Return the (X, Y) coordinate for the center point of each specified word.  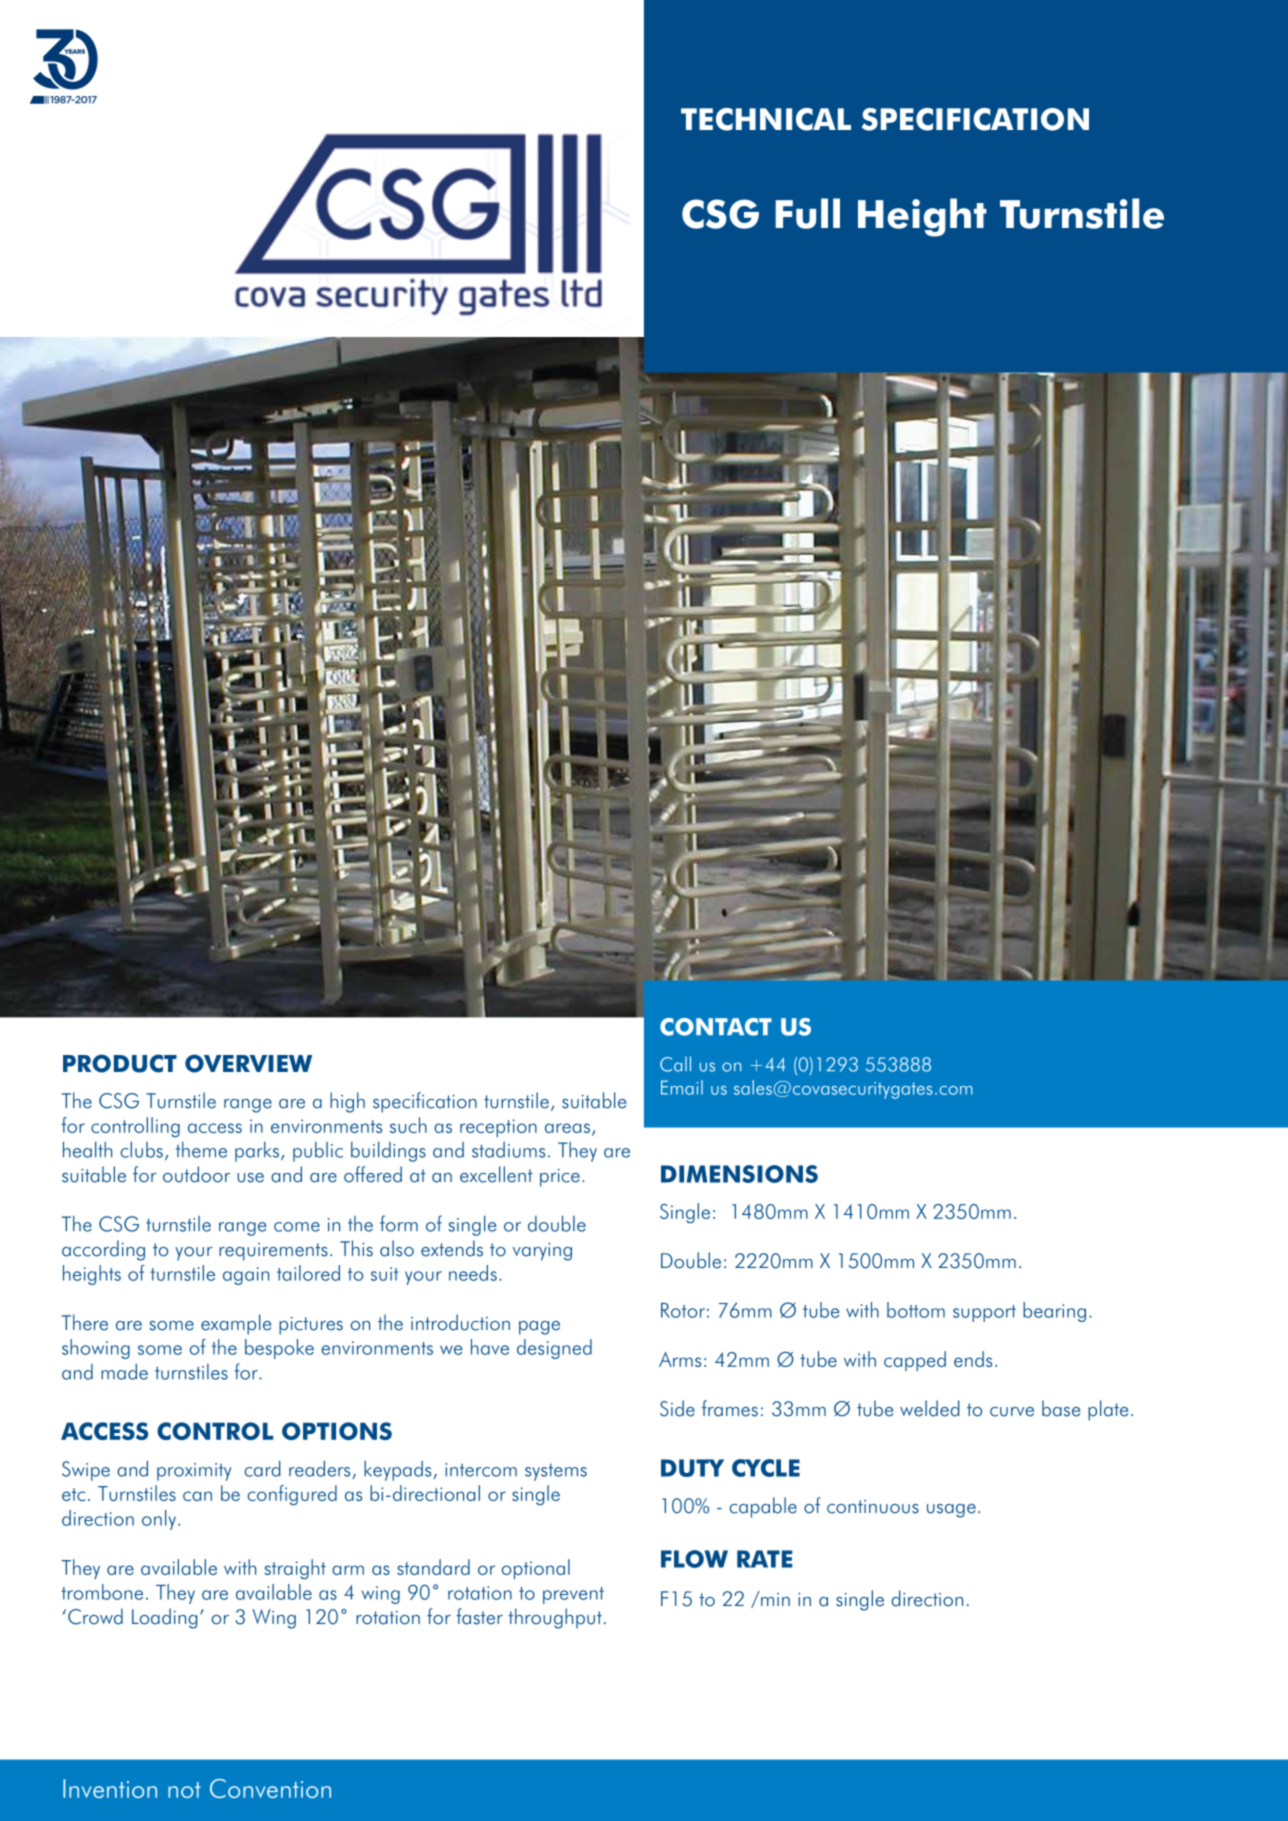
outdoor (196, 1174)
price (560, 1178)
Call (675, 1064)
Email (682, 1087)
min (774, 1598)
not (184, 1790)
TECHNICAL (766, 119)
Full (807, 213)
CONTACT (716, 1027)
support (984, 1313)
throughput (555, 1618)
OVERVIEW (248, 1063)
